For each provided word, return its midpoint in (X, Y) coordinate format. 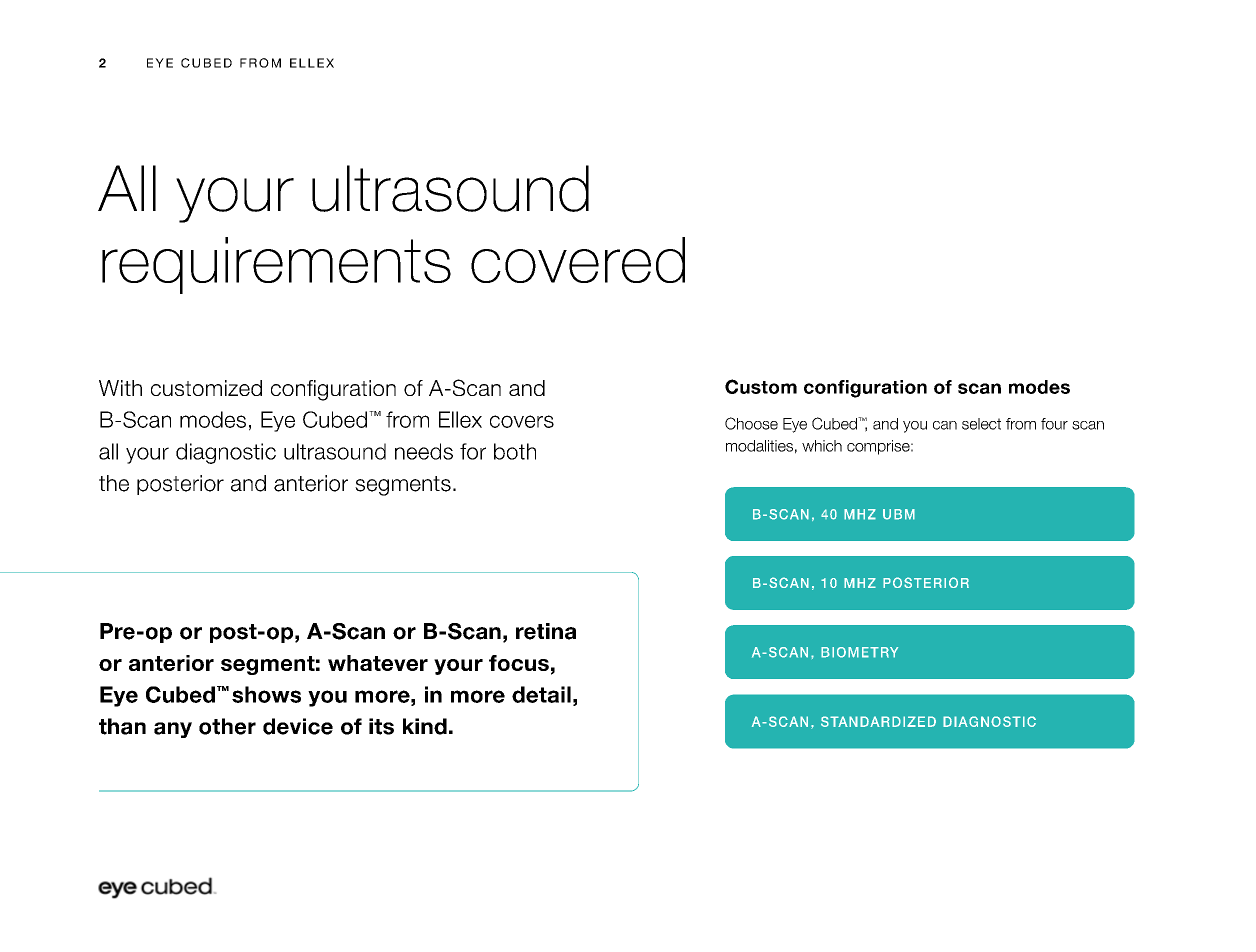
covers (522, 421)
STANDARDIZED (878, 721)
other (227, 726)
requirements (276, 265)
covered (578, 260)
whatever (378, 663)
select (981, 424)
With (120, 388)
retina (546, 631)
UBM (899, 514)
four (1054, 424)
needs (424, 451)
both (515, 451)
